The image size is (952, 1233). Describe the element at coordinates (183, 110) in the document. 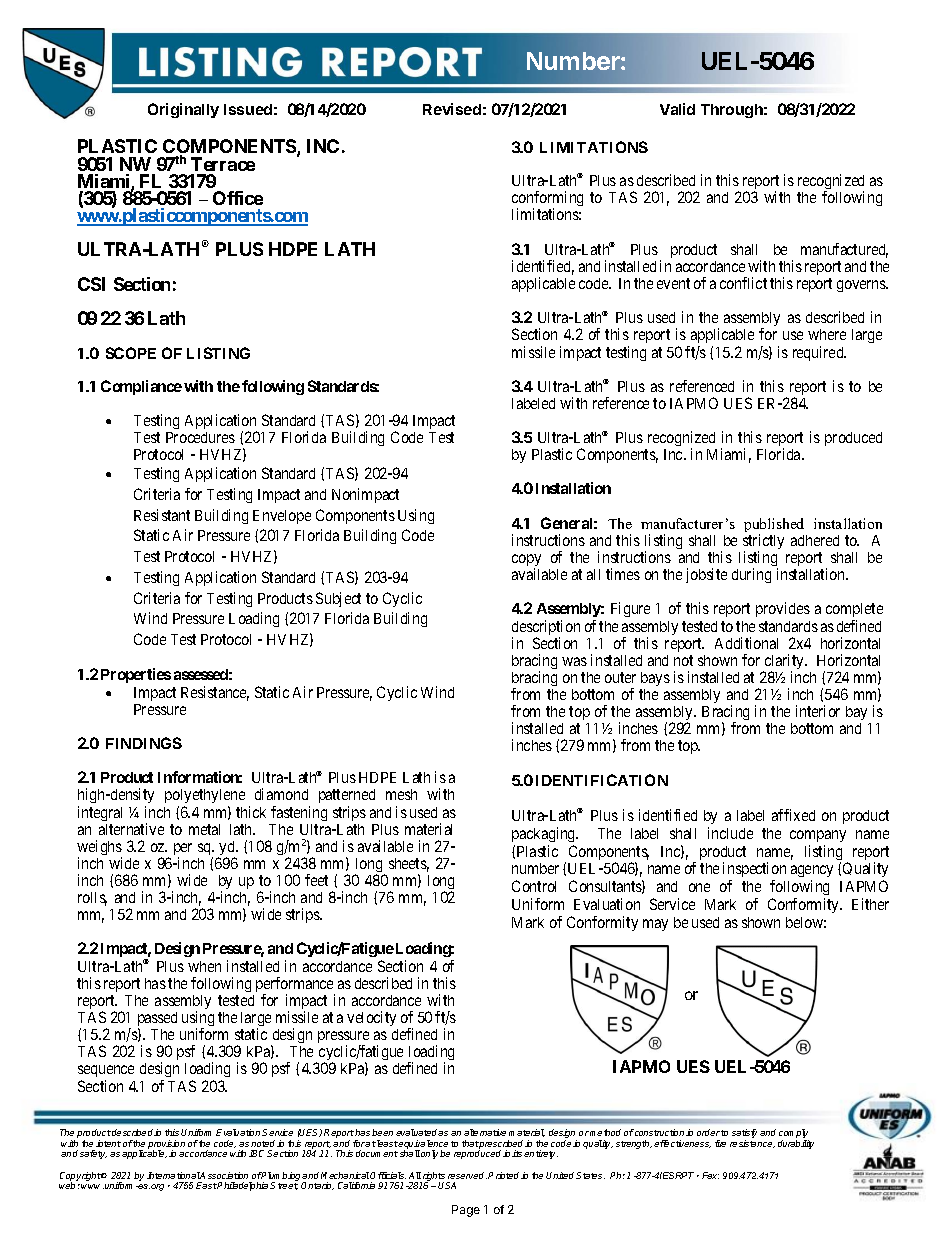

I see `Originally` at that location.
